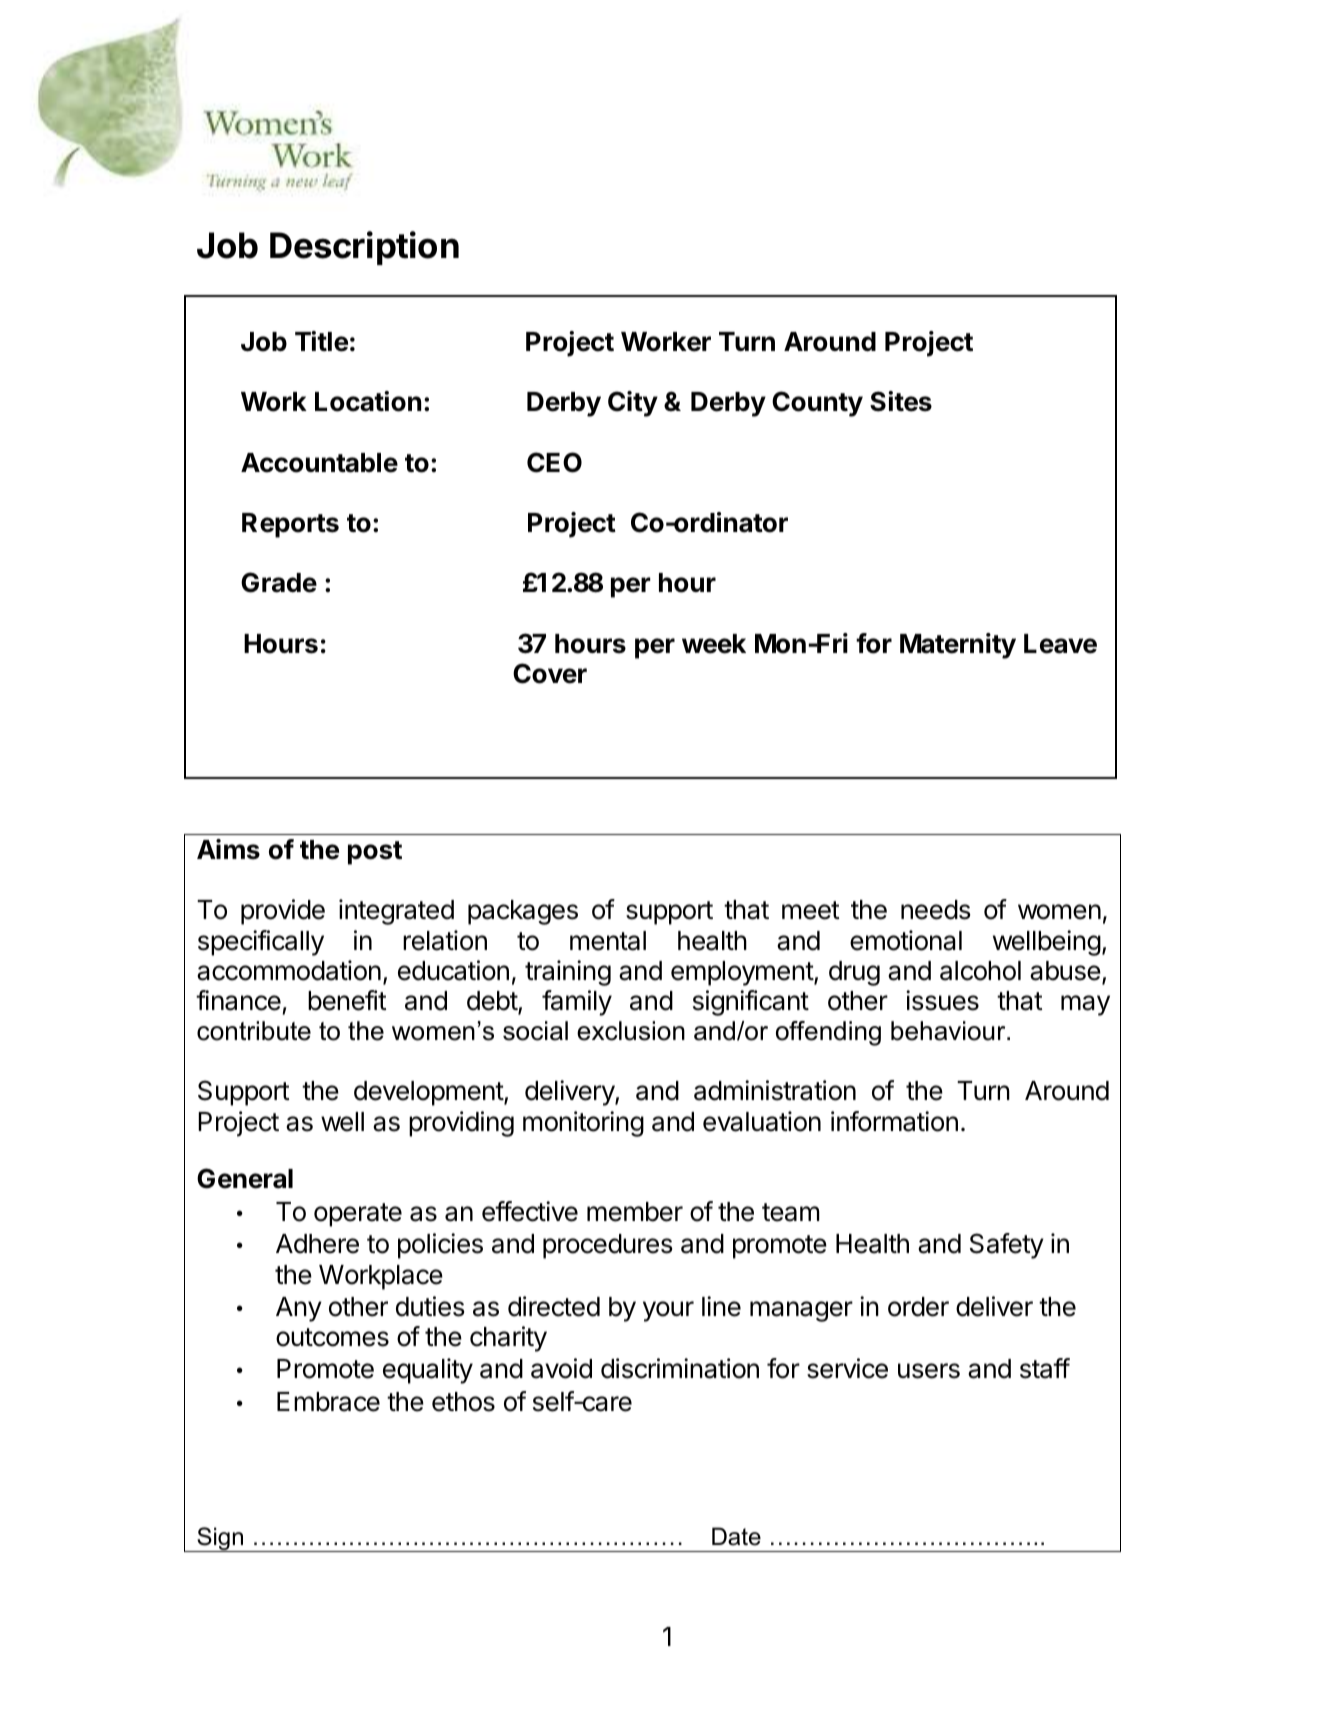  I want to click on week, so click(714, 644).
